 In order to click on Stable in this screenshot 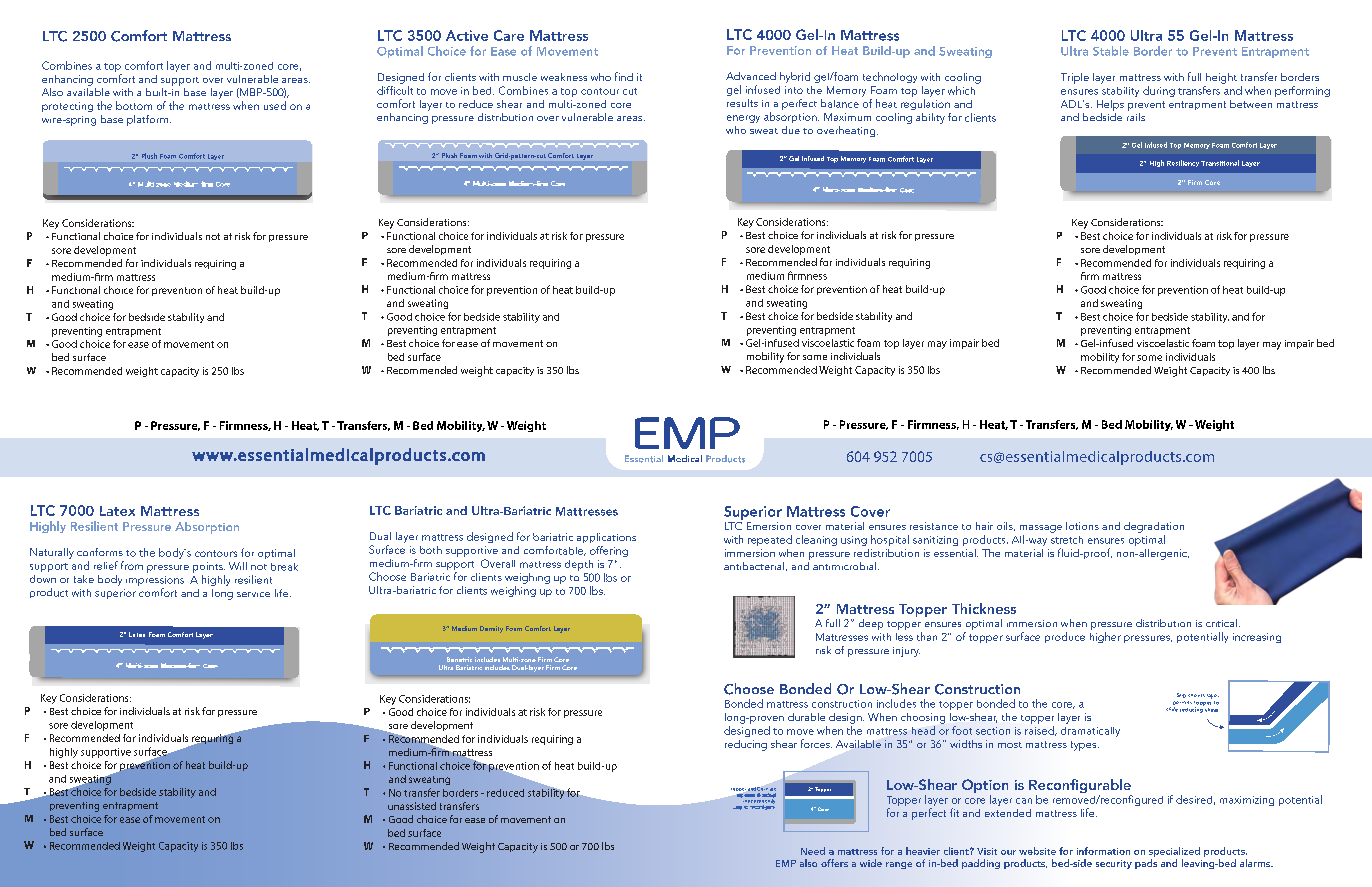, I will do `click(1111, 51)`.
